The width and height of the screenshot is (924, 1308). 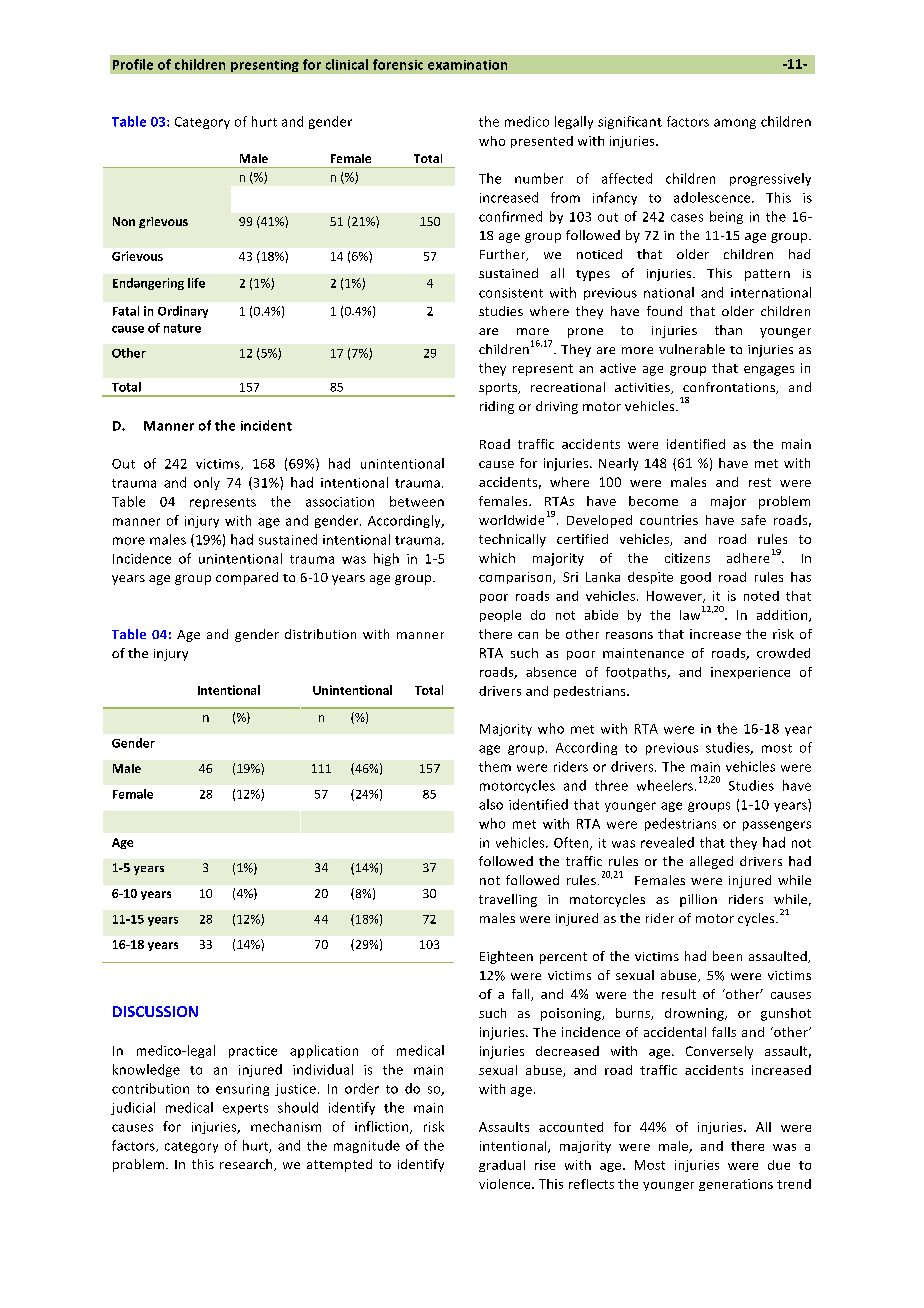 What do you see at coordinates (467, 65) in the screenshot?
I see `examination` at bounding box center [467, 65].
